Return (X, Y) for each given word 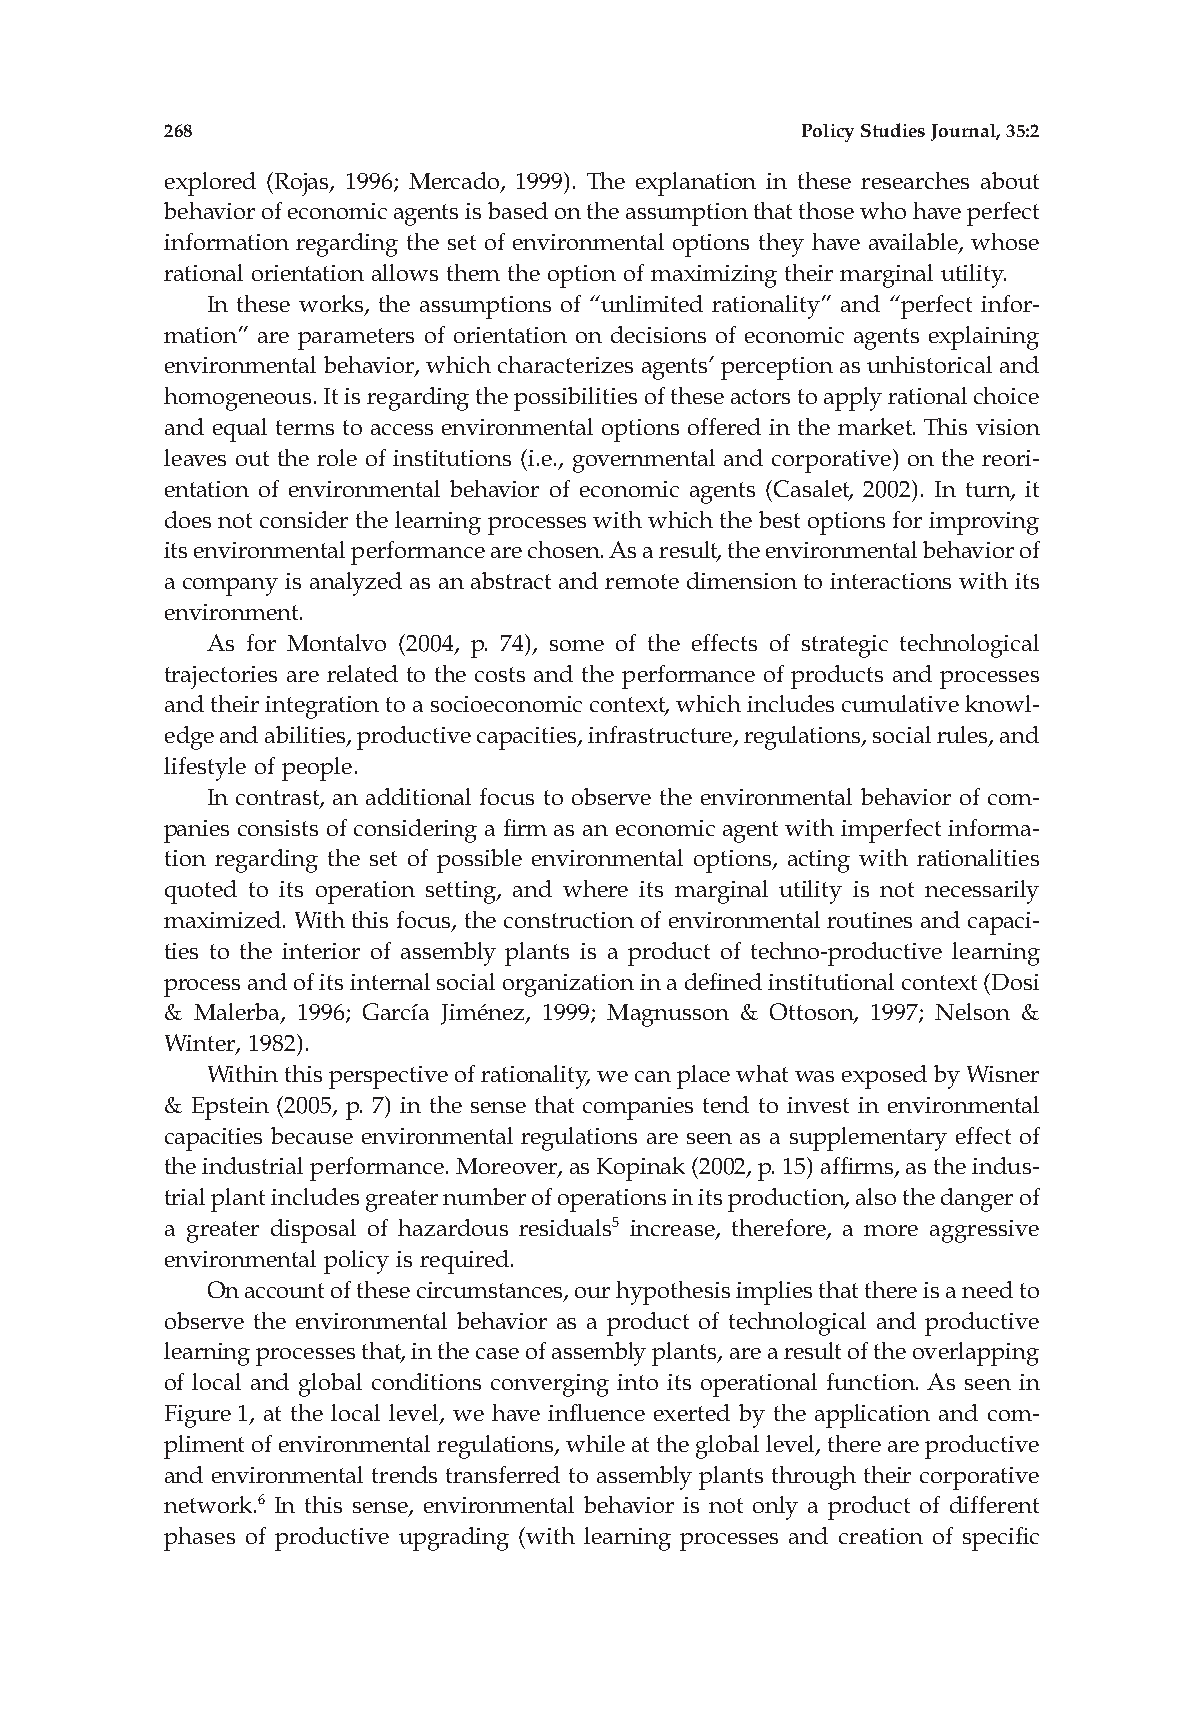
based (518, 210)
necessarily (982, 892)
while (595, 1443)
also (876, 1196)
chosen (565, 549)
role (337, 457)
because (312, 1135)
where (595, 888)
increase (673, 1229)
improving (984, 523)
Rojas (303, 184)
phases (199, 1539)
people (317, 769)
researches (915, 180)
